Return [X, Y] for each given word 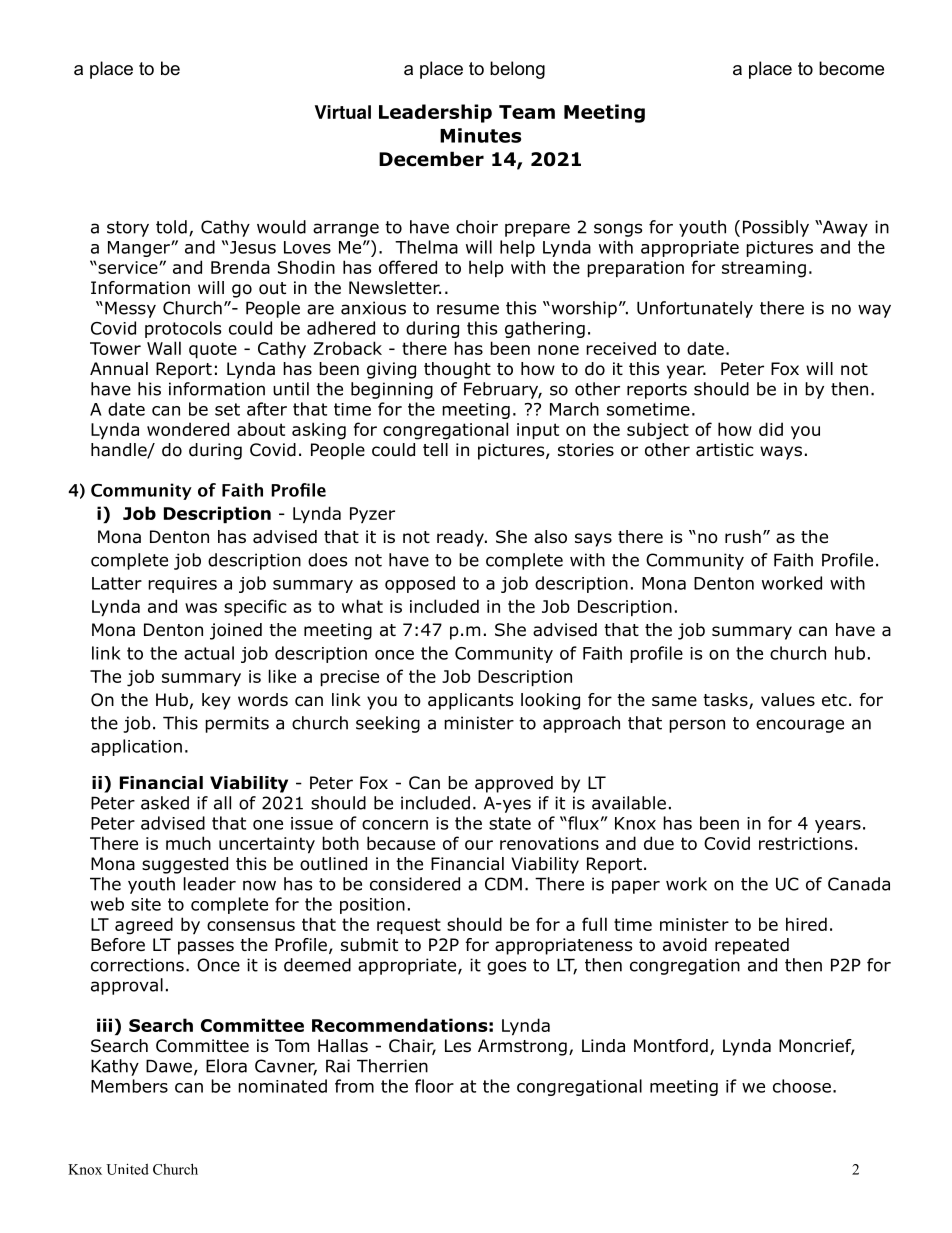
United [127, 1169]
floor [434, 1086]
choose [802, 1086]
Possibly [776, 228]
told [171, 227]
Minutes [480, 135]
